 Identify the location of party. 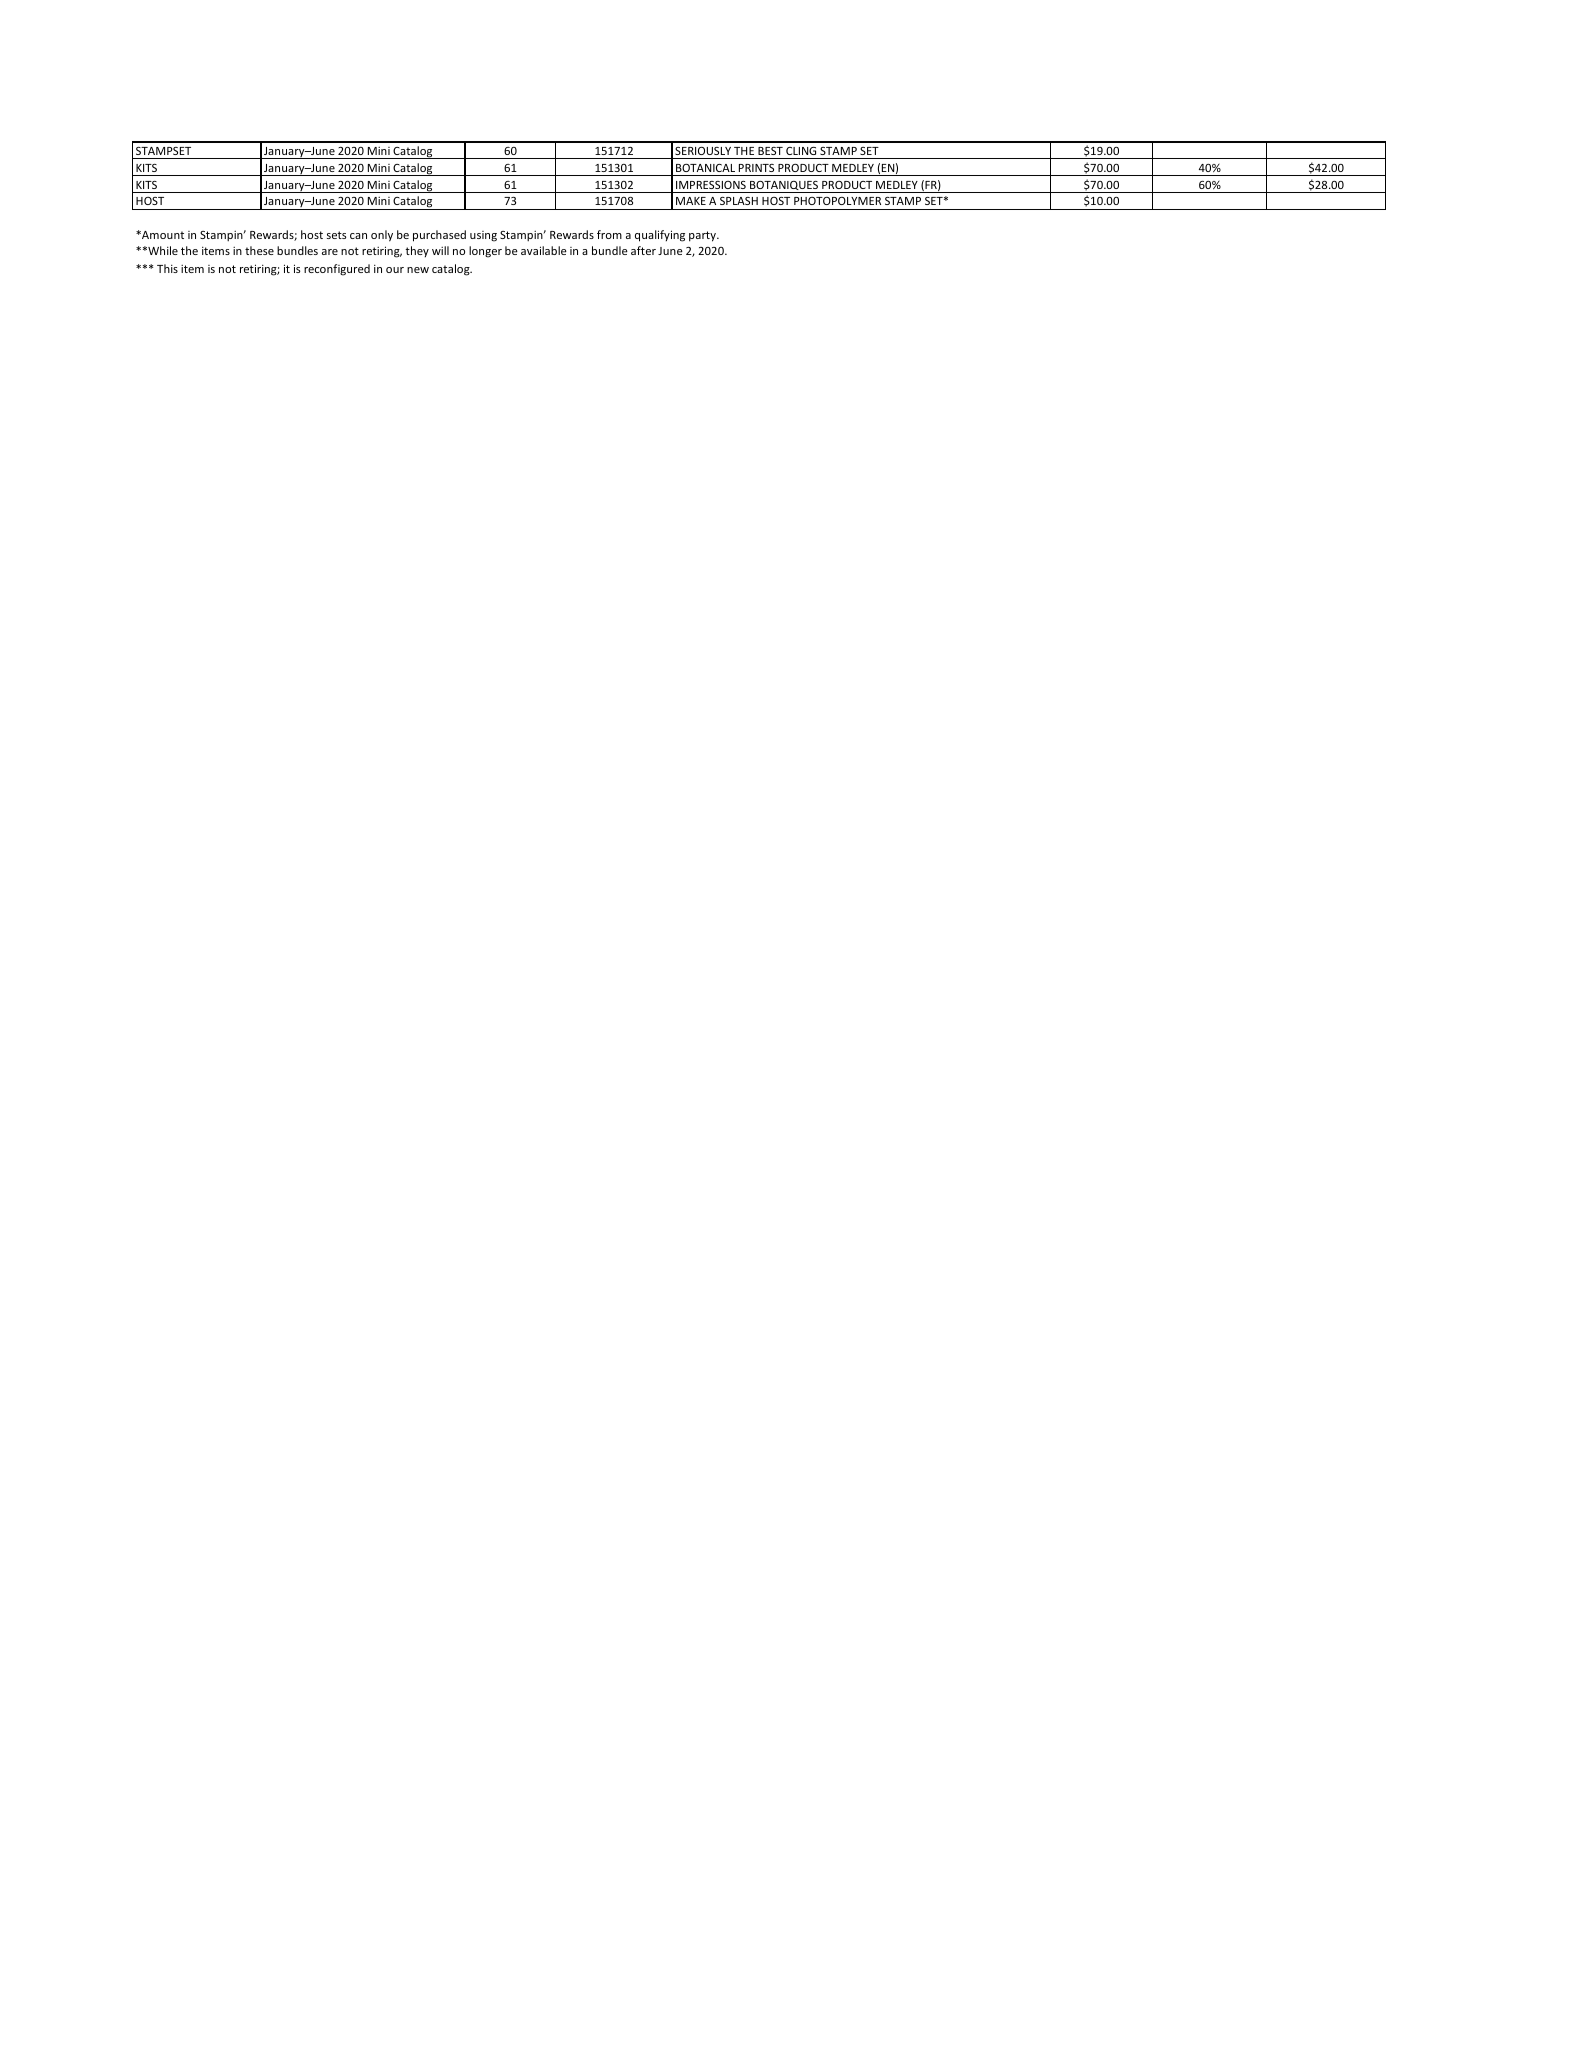
(703, 236).
